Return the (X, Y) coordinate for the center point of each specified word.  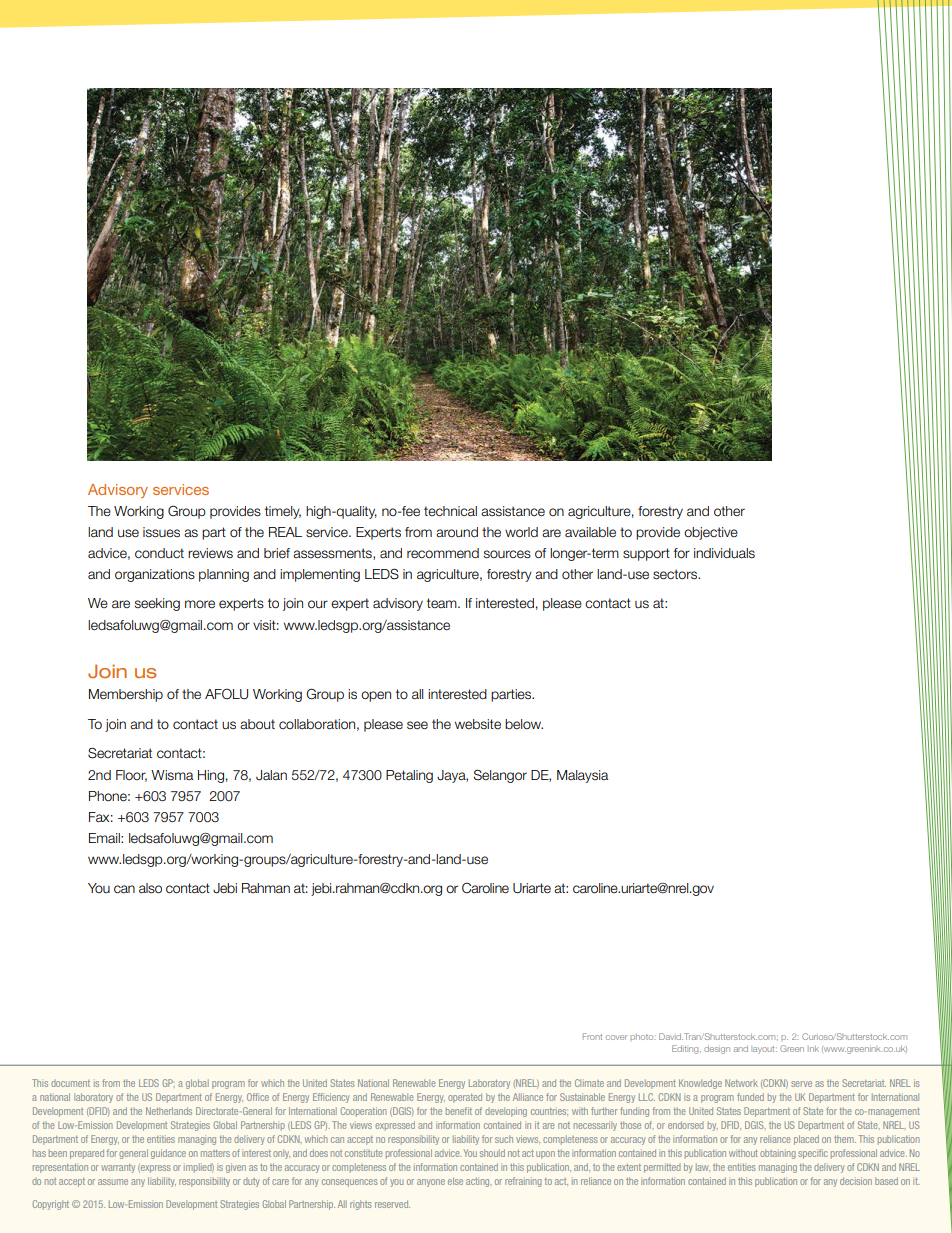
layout (764, 1050)
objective (711, 533)
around (457, 532)
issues (161, 532)
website (478, 724)
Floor (131, 776)
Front (592, 1036)
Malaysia (582, 776)
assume (113, 1182)
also (150, 888)
